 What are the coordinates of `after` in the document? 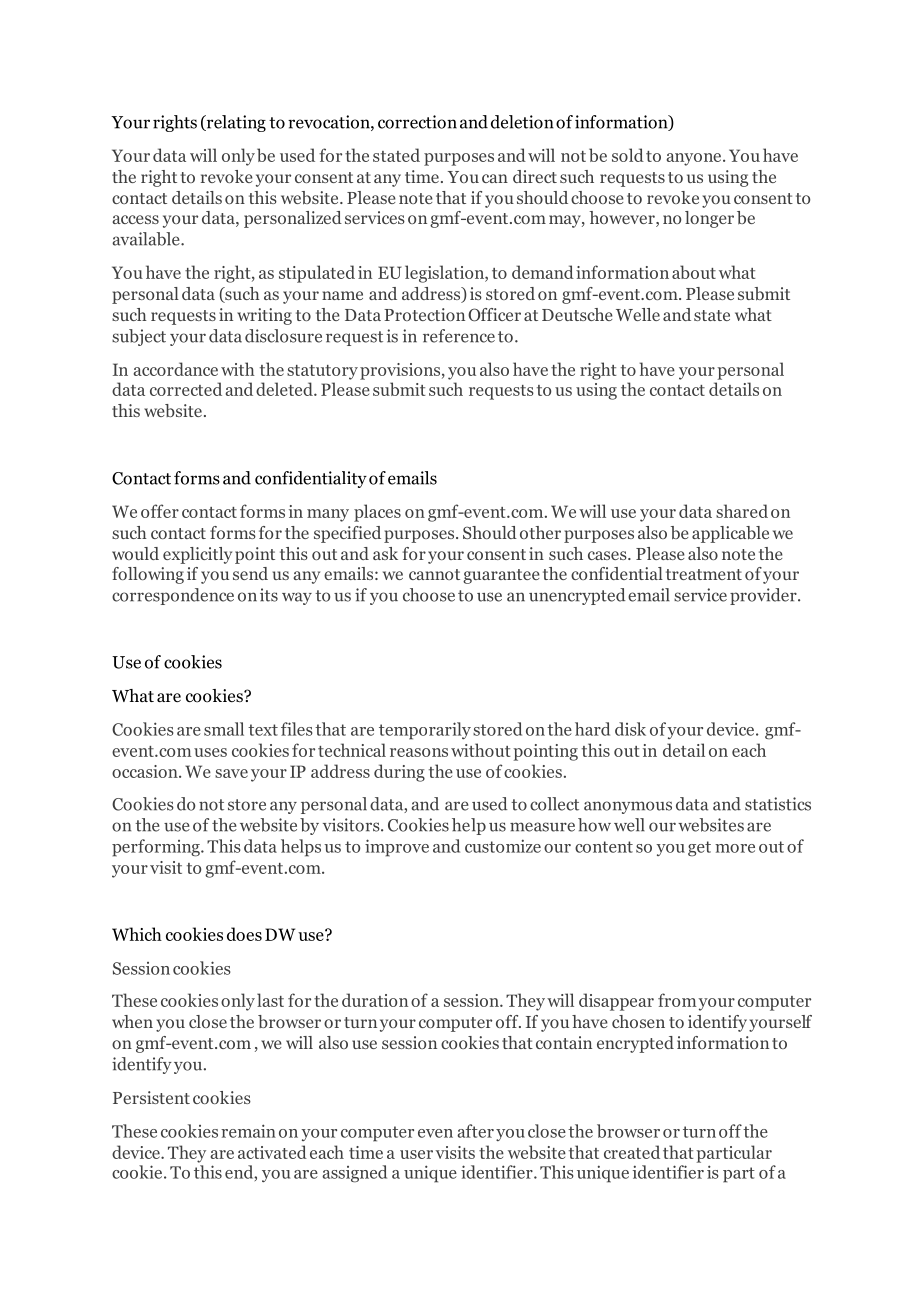 It's located at (475, 1131).
